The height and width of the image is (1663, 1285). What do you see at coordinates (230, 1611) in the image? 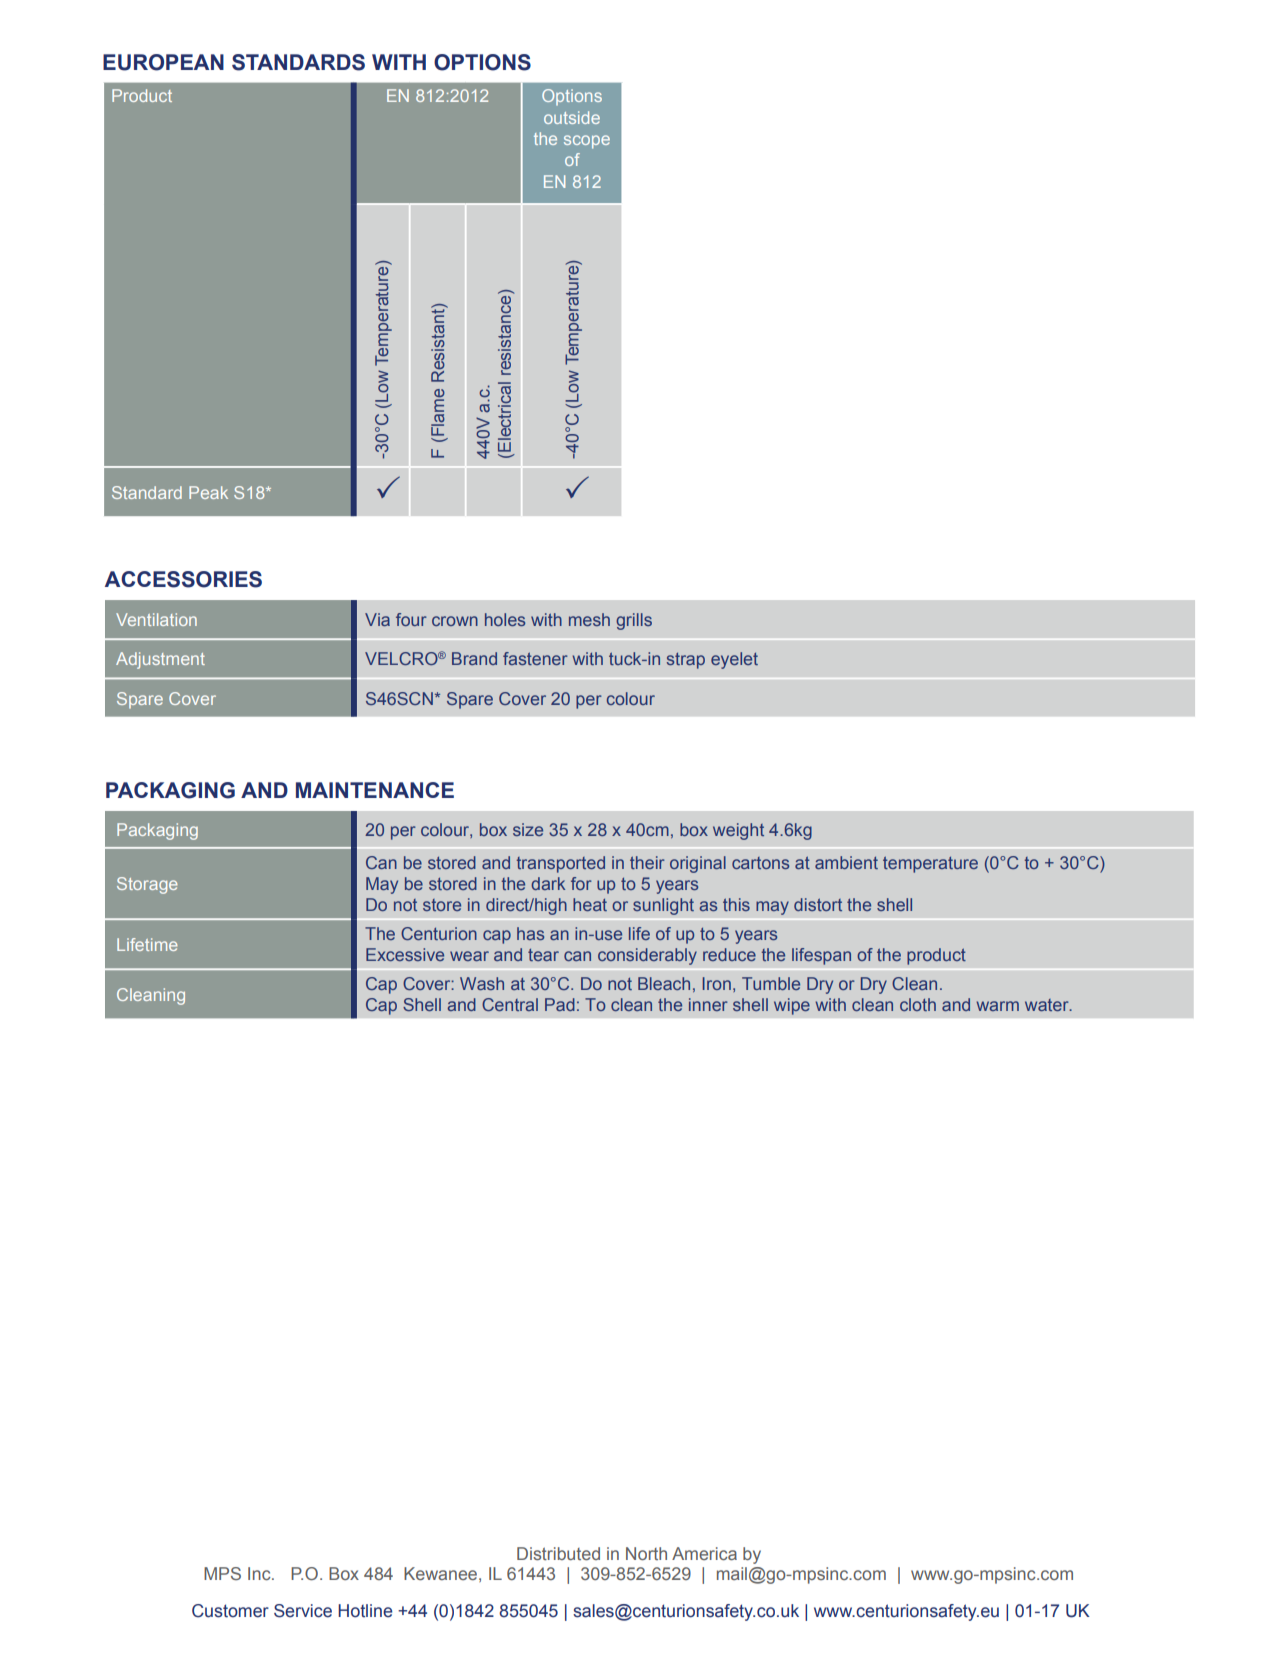
I see `Customer` at bounding box center [230, 1611].
